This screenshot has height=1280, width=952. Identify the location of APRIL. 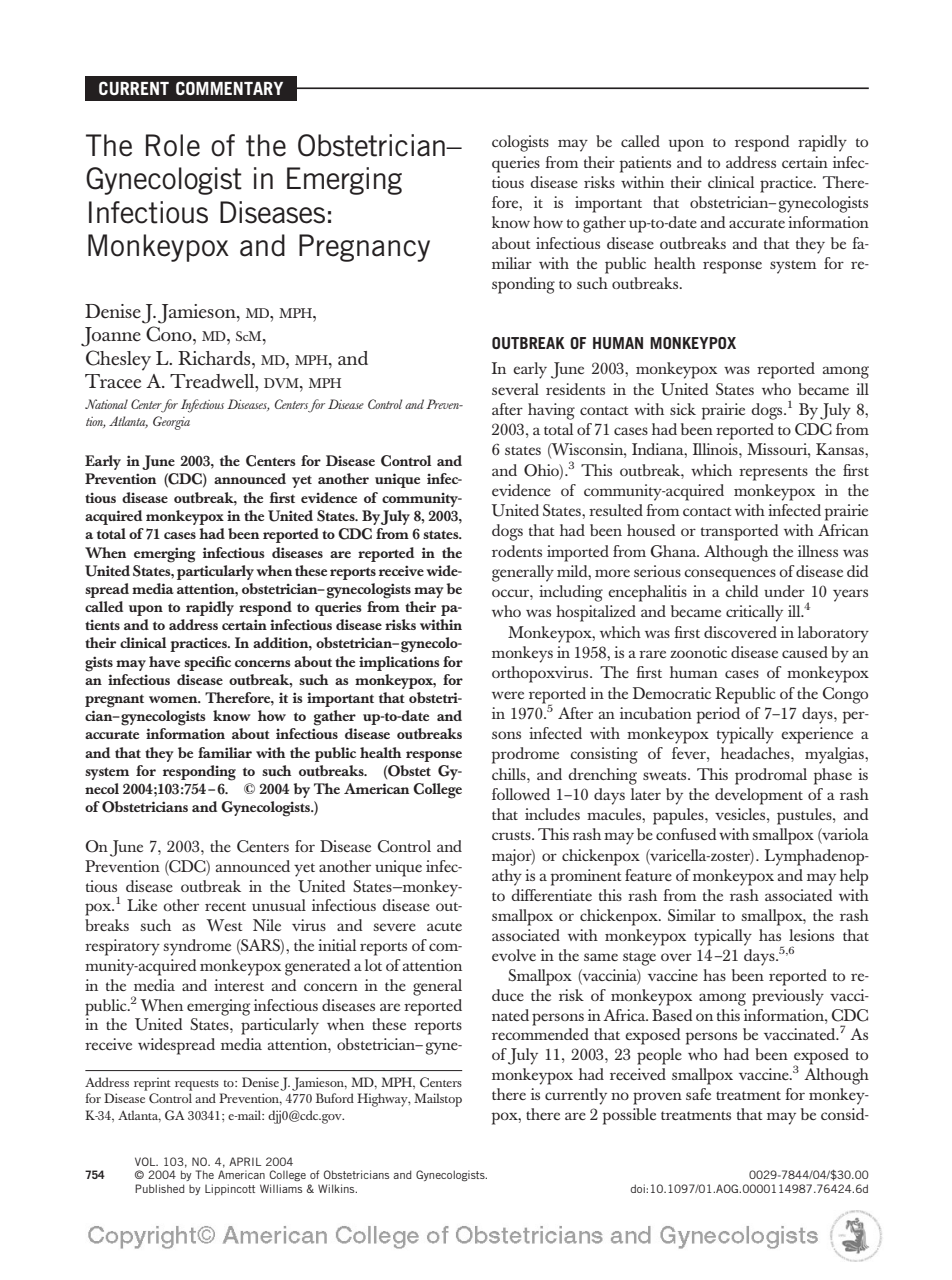
(245, 1161).
